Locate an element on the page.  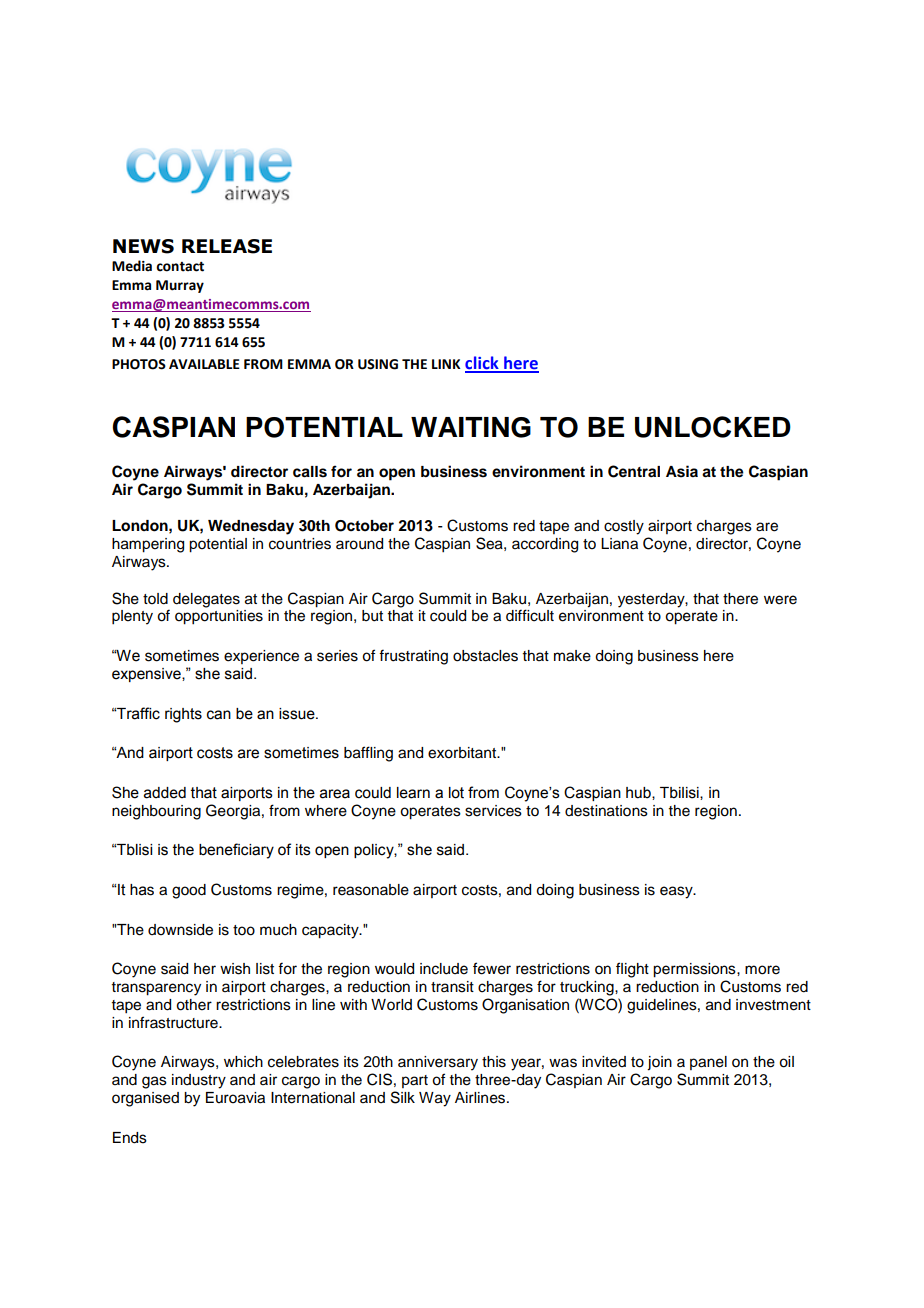
make is located at coordinates (572, 656).
